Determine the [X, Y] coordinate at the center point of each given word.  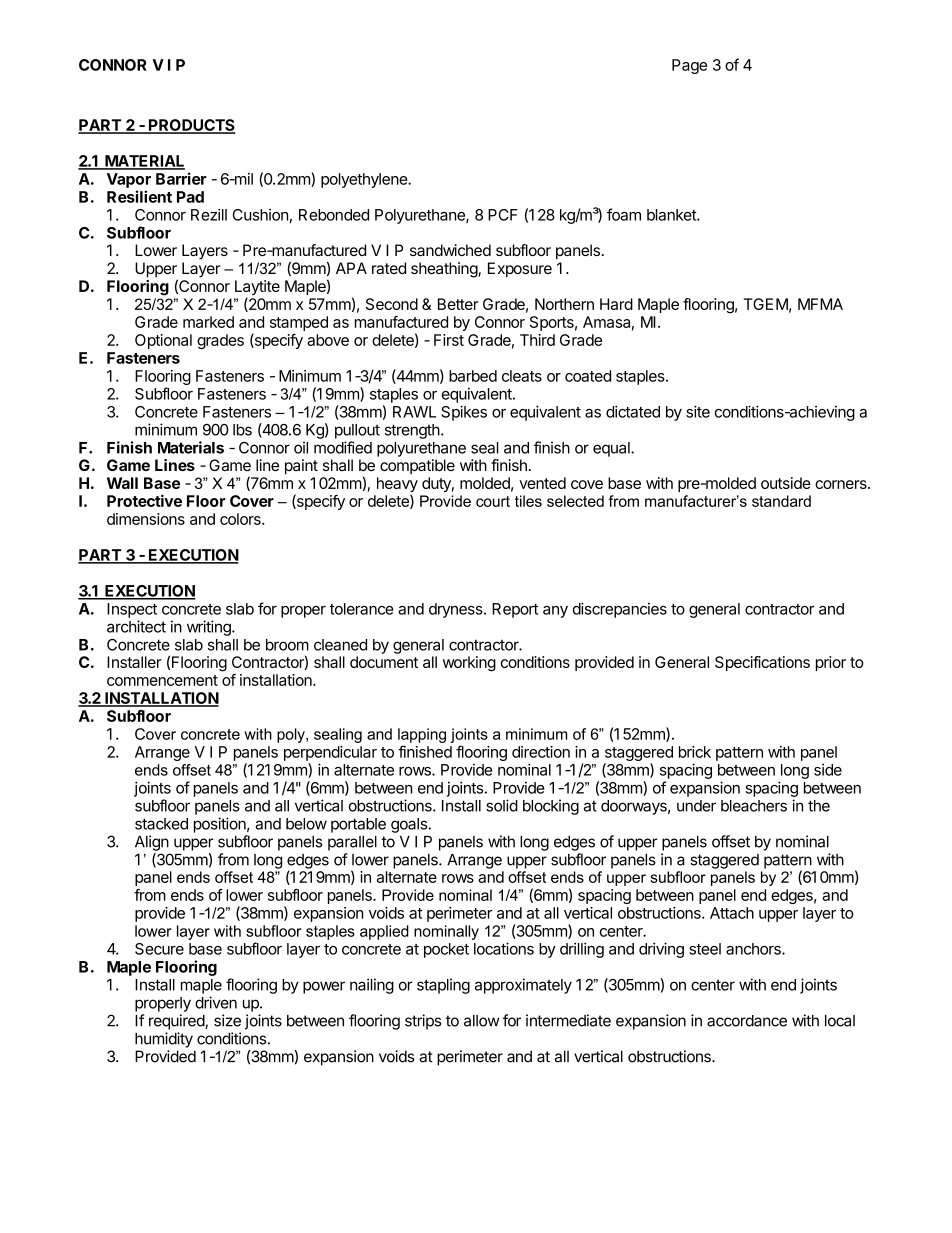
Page [689, 66]
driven [216, 1002]
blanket [672, 215]
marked [208, 322]
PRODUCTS [191, 126]
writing [210, 628]
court [493, 501]
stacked [161, 824]
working [469, 664]
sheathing [445, 270]
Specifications [762, 663]
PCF [503, 215]
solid [502, 805]
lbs [242, 430]
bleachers [754, 806]
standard [781, 501]
